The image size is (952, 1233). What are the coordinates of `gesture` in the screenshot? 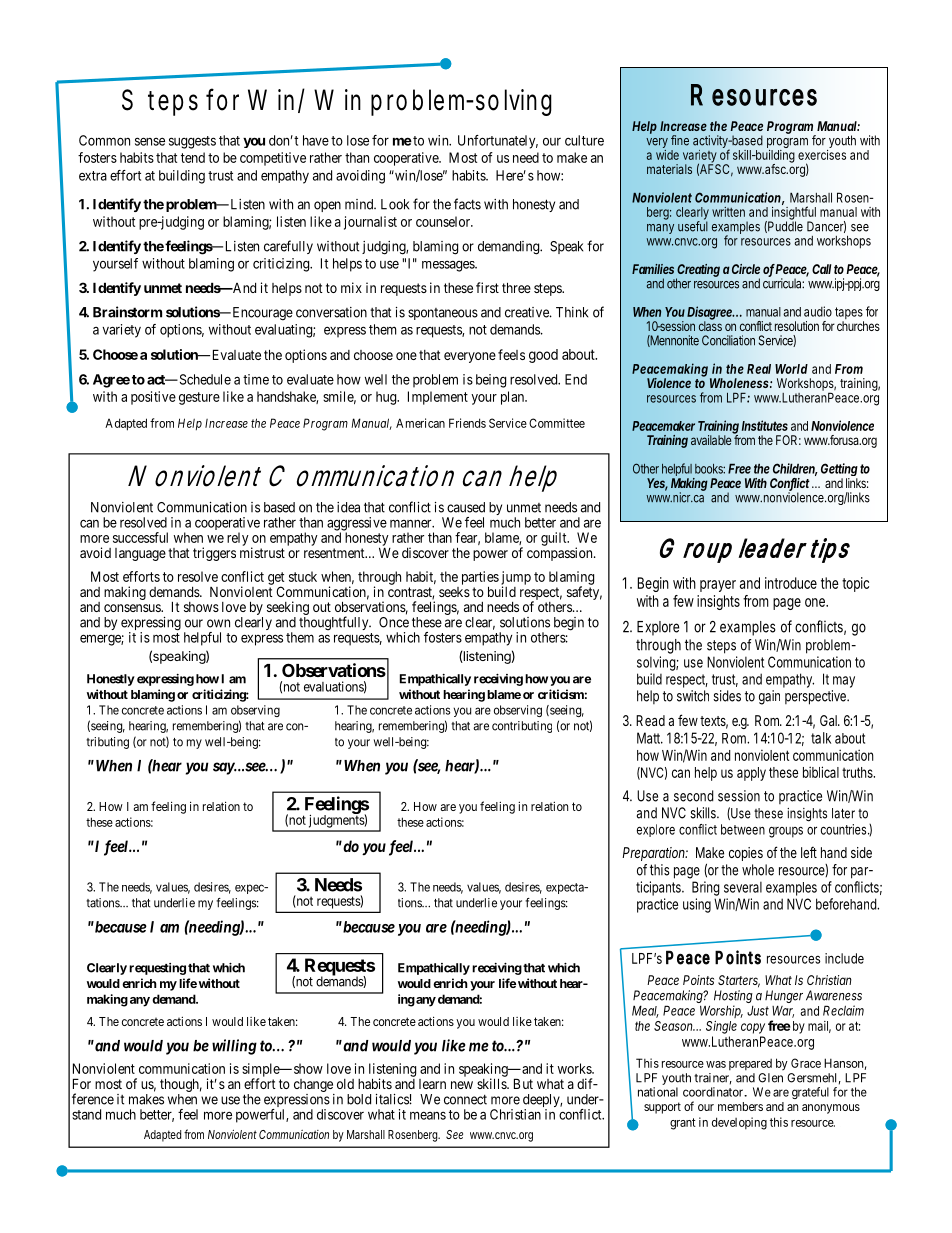 It's located at (199, 398).
